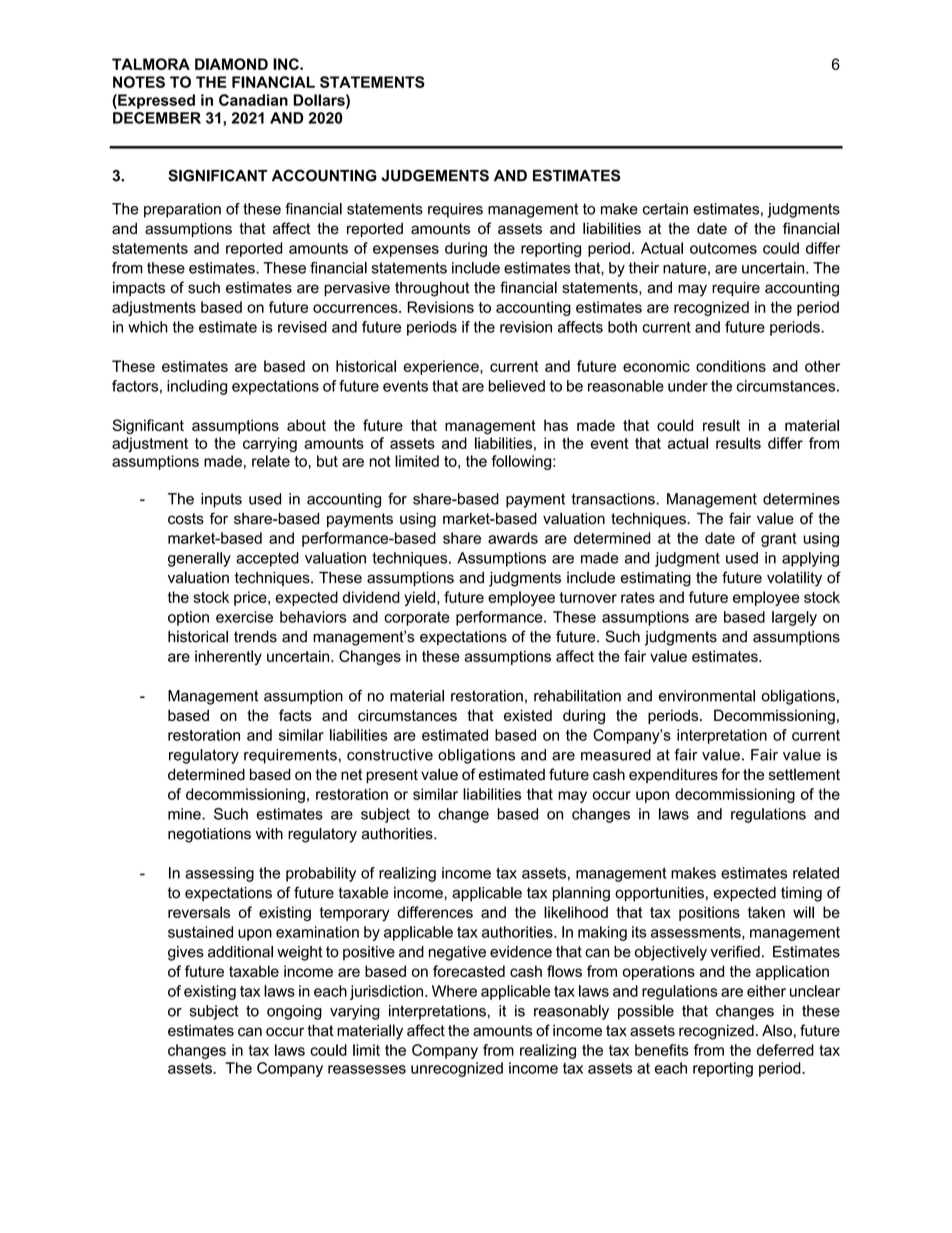 The width and height of the image is (952, 1233). What do you see at coordinates (723, 248) in the image?
I see `outcomes` at bounding box center [723, 248].
